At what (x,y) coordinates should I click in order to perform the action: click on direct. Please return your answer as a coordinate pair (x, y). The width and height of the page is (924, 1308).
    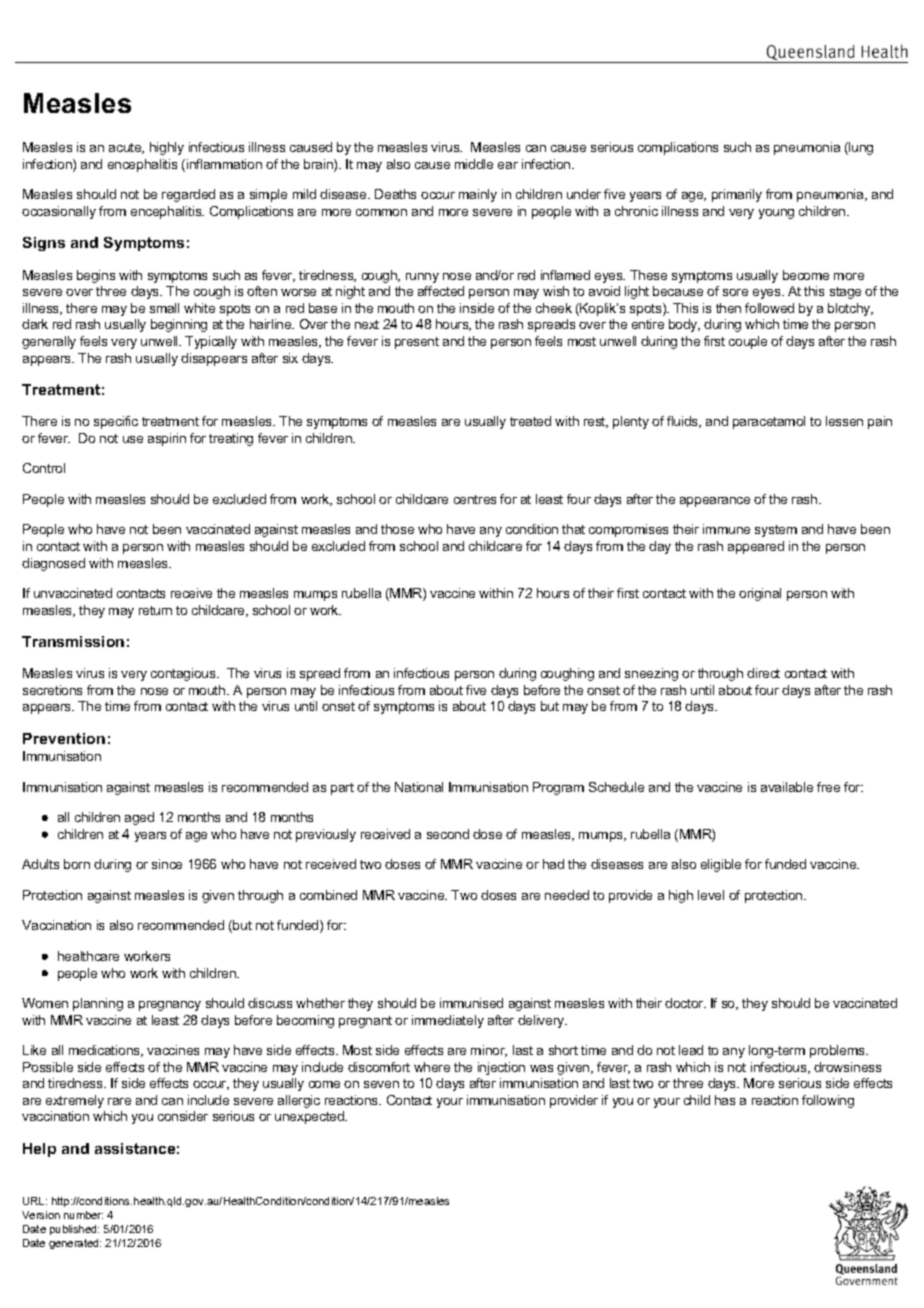
    Looking at the image, I should click on (763, 673).
